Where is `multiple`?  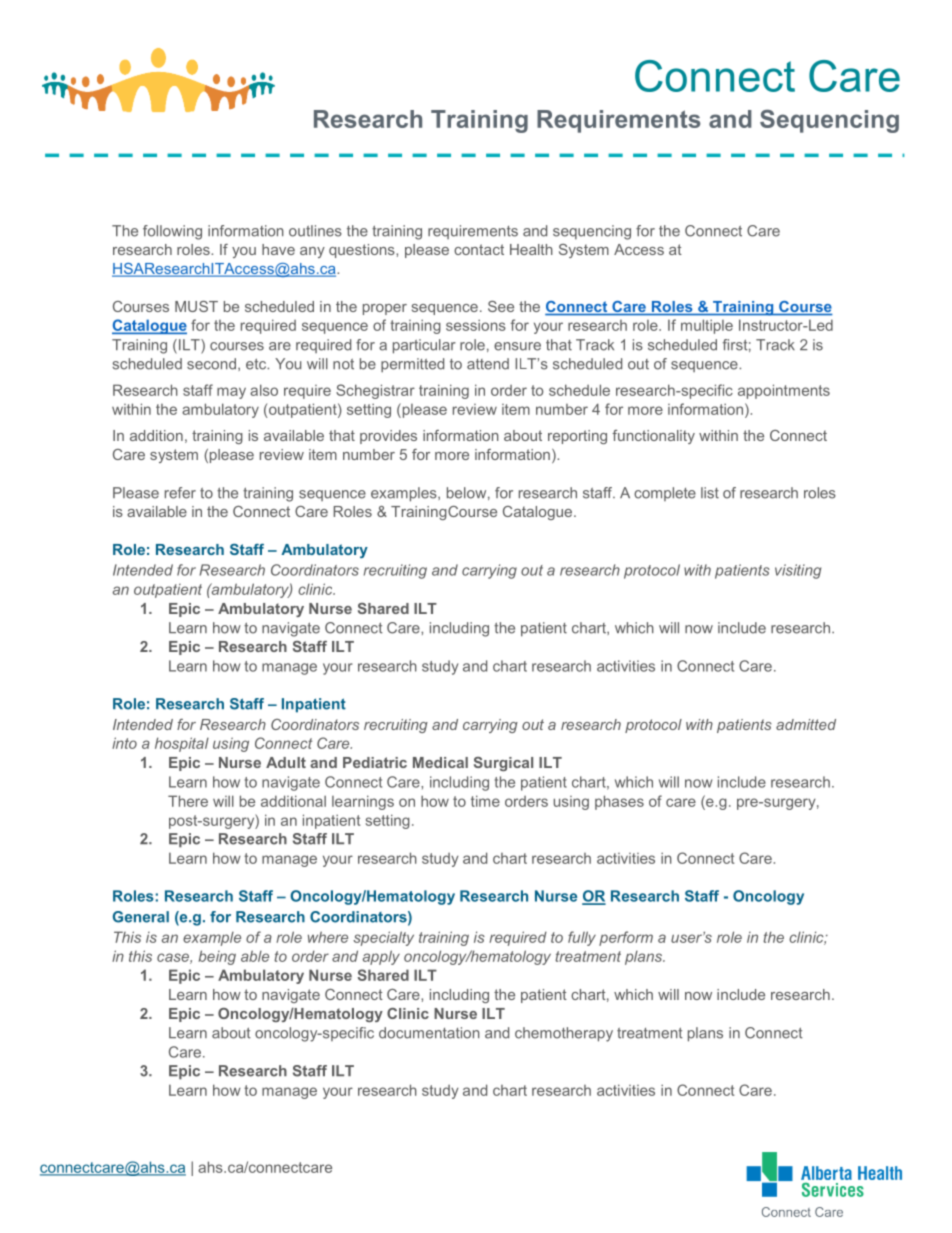 multiple is located at coordinates (707, 326).
